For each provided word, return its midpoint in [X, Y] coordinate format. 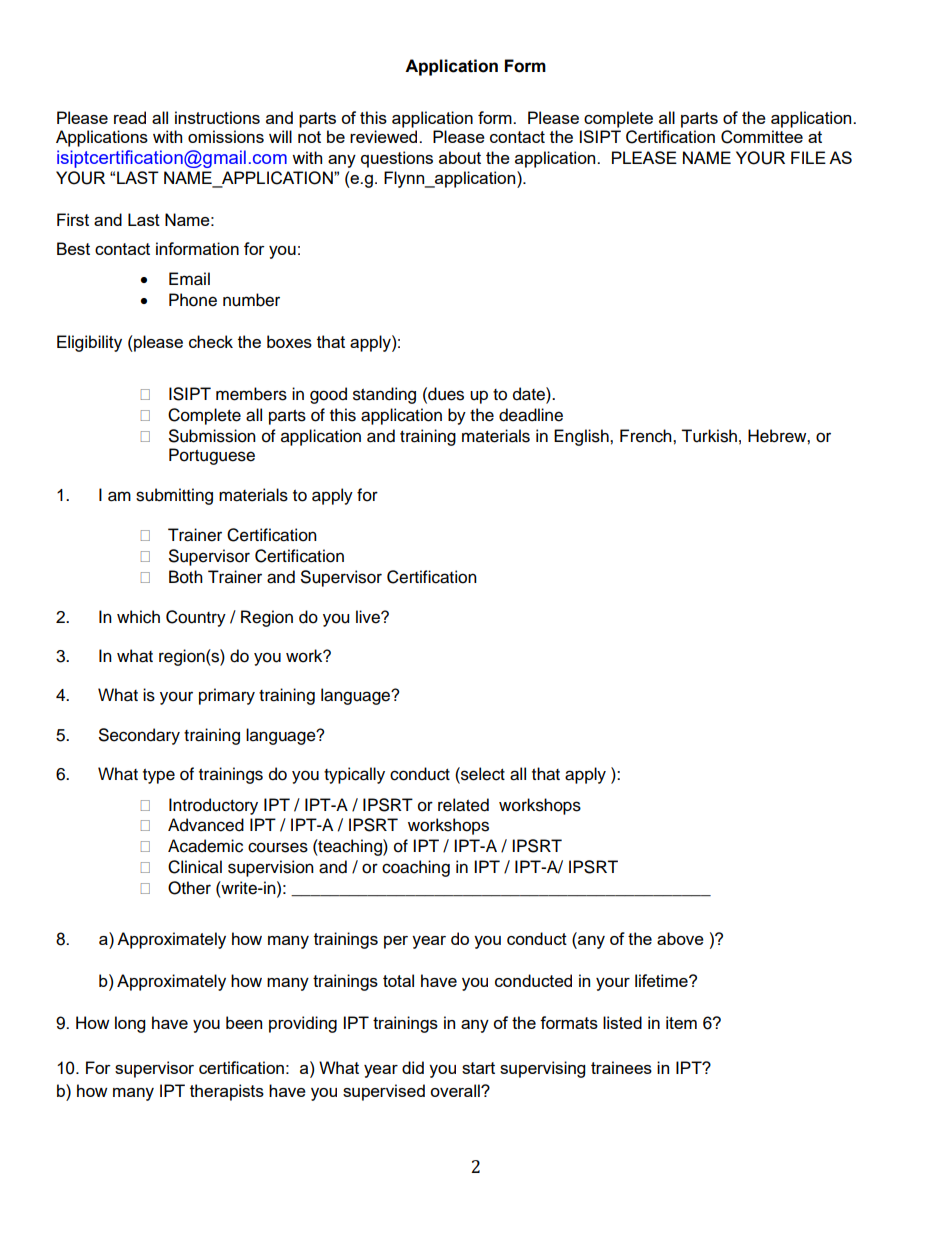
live [369, 617]
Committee [762, 137]
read [130, 117]
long [130, 1024]
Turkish [709, 436]
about [460, 157]
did [413, 1067]
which [138, 617]
